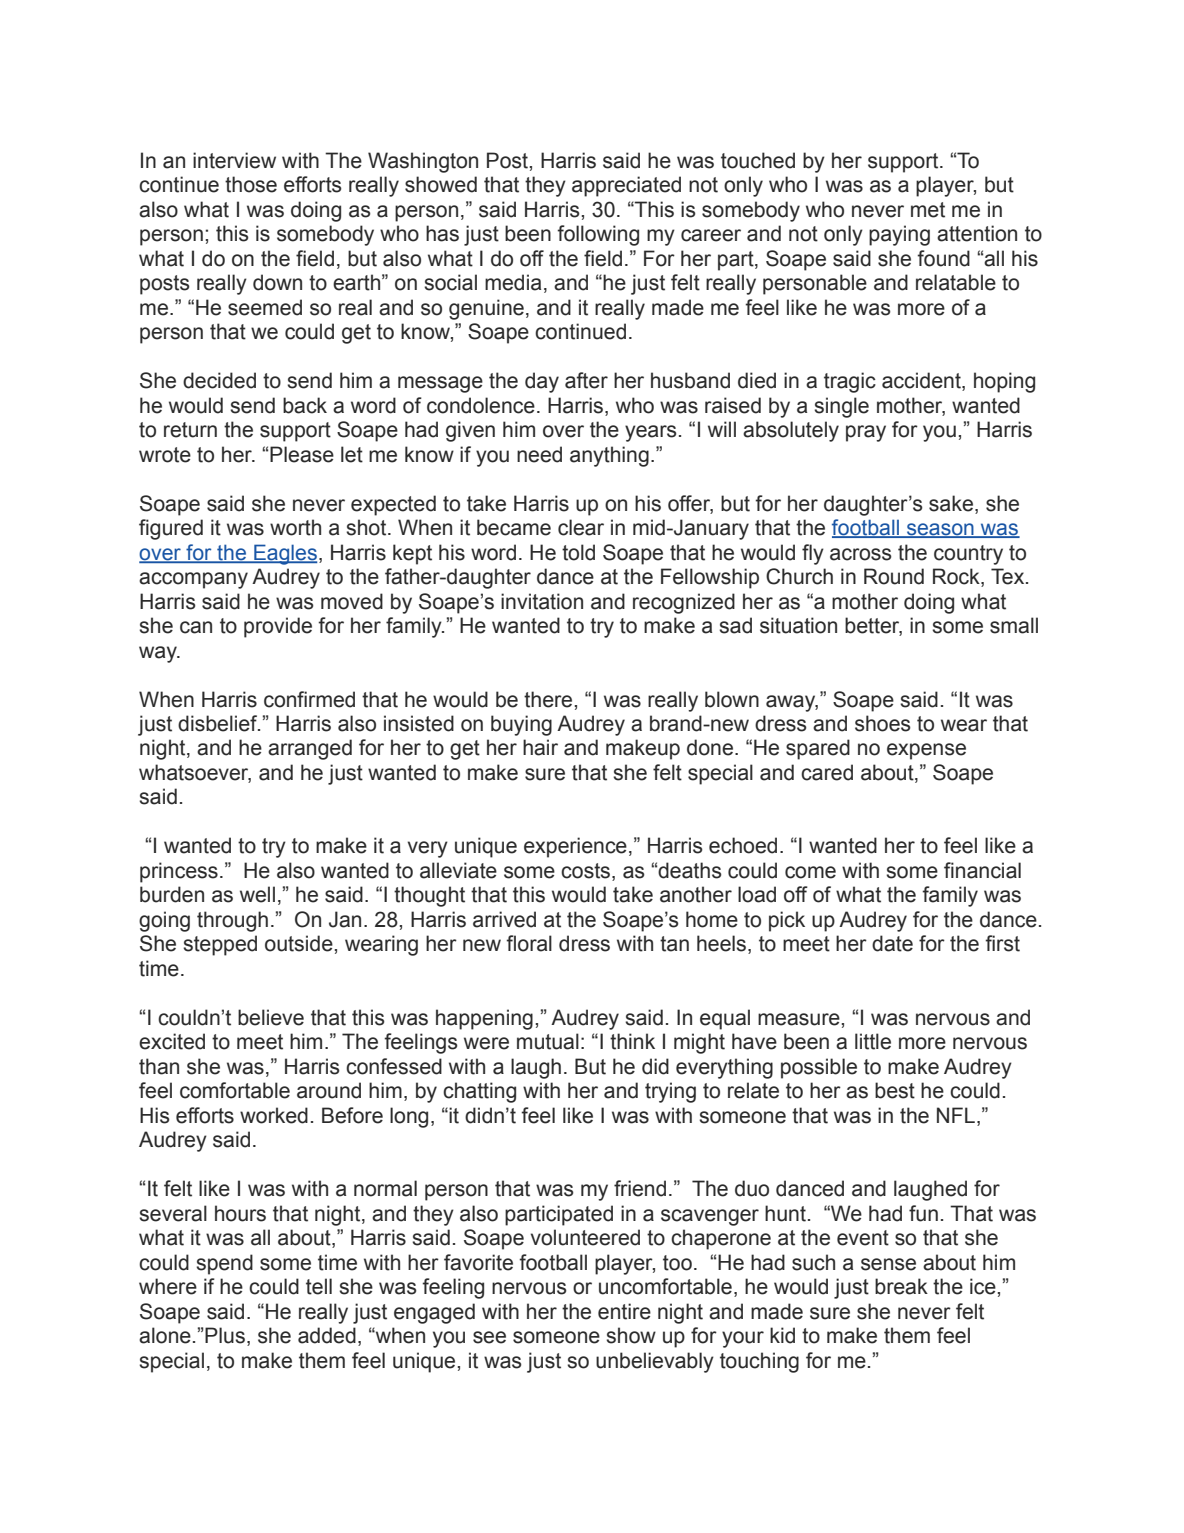 This page has width=1184, height=1533. Describe the element at coordinates (928, 210) in the page. I see `met` at that location.
